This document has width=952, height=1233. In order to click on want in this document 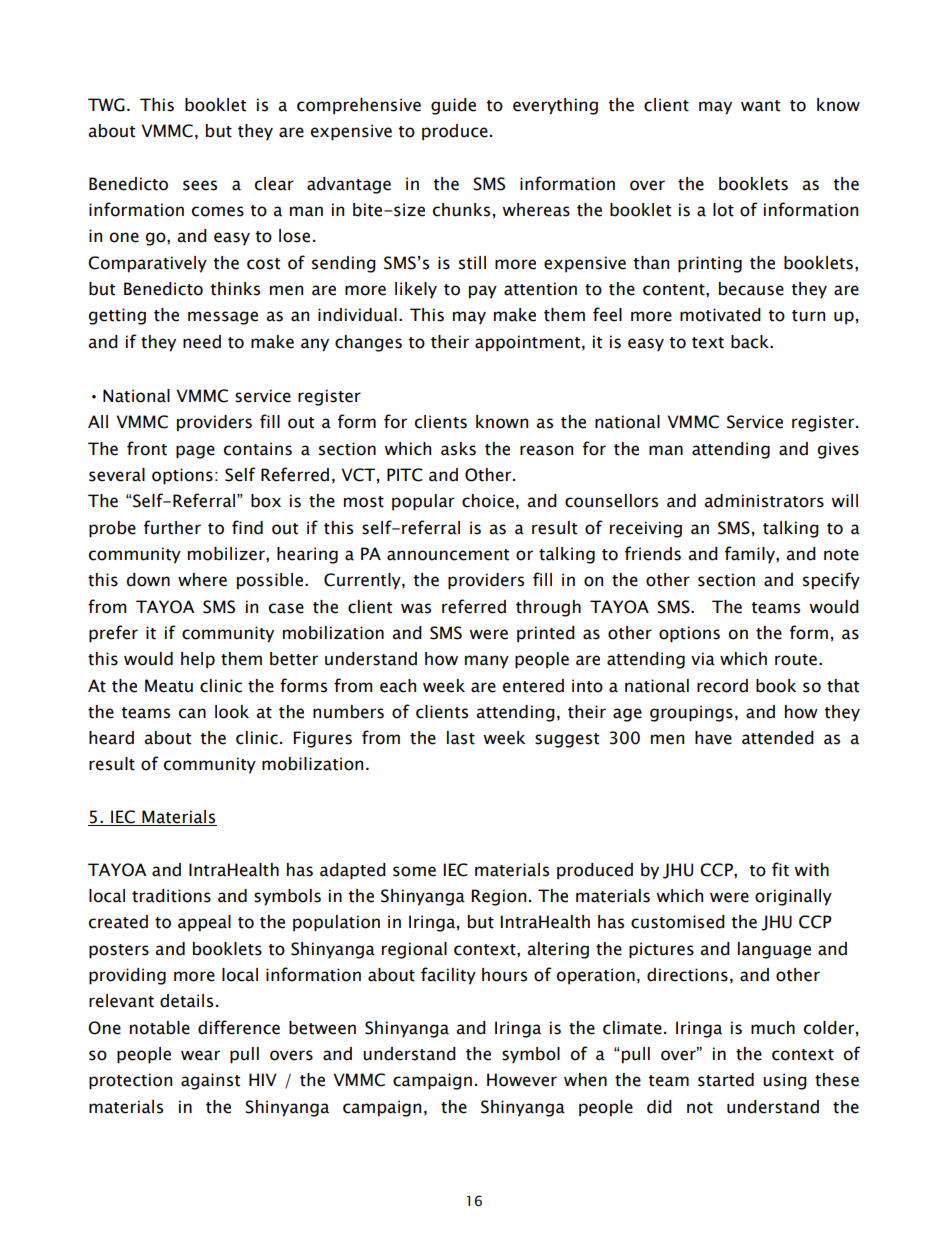, I will do `click(760, 106)`.
